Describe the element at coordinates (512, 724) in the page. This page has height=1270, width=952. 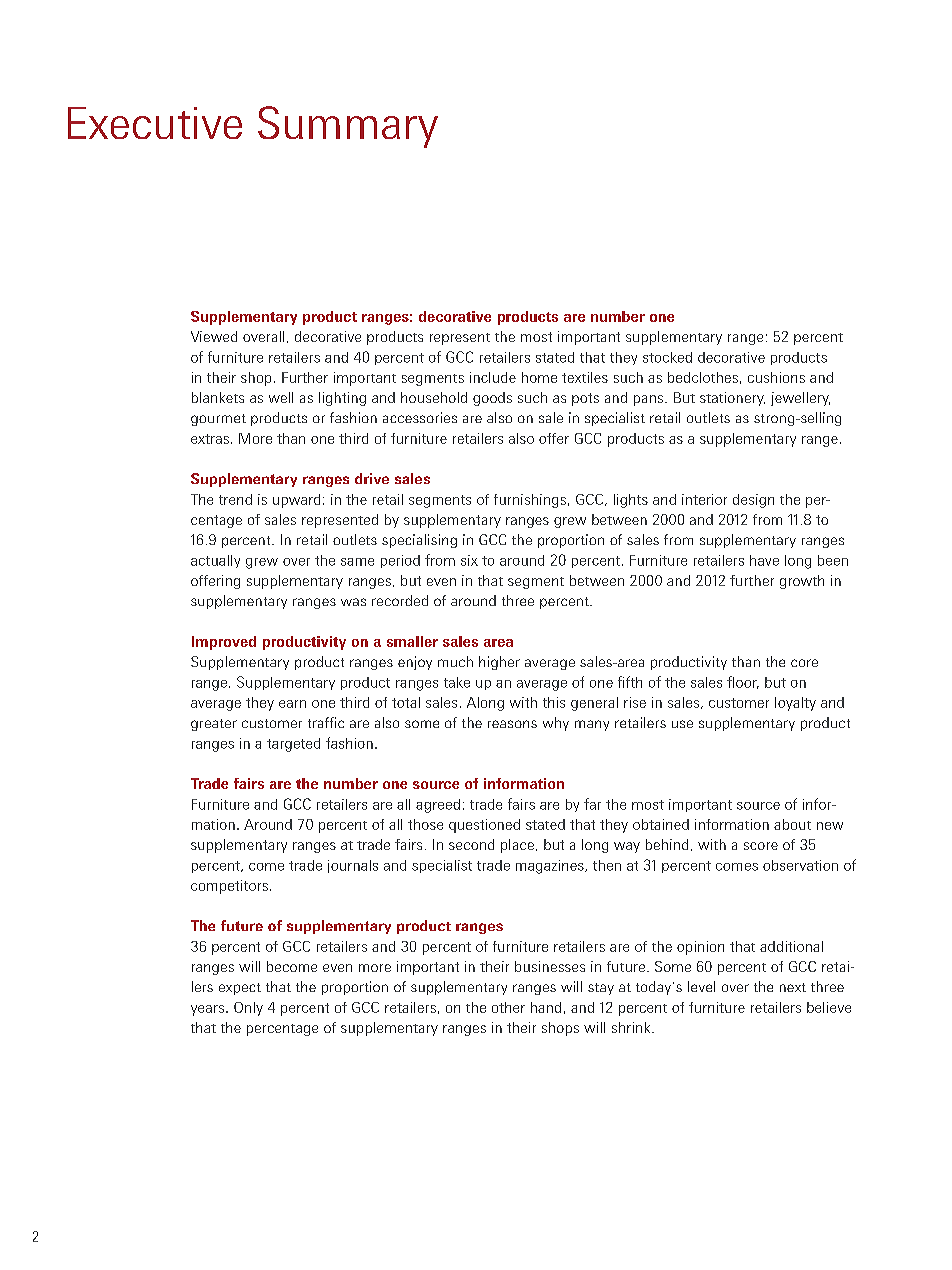
I see `reasons` at that location.
